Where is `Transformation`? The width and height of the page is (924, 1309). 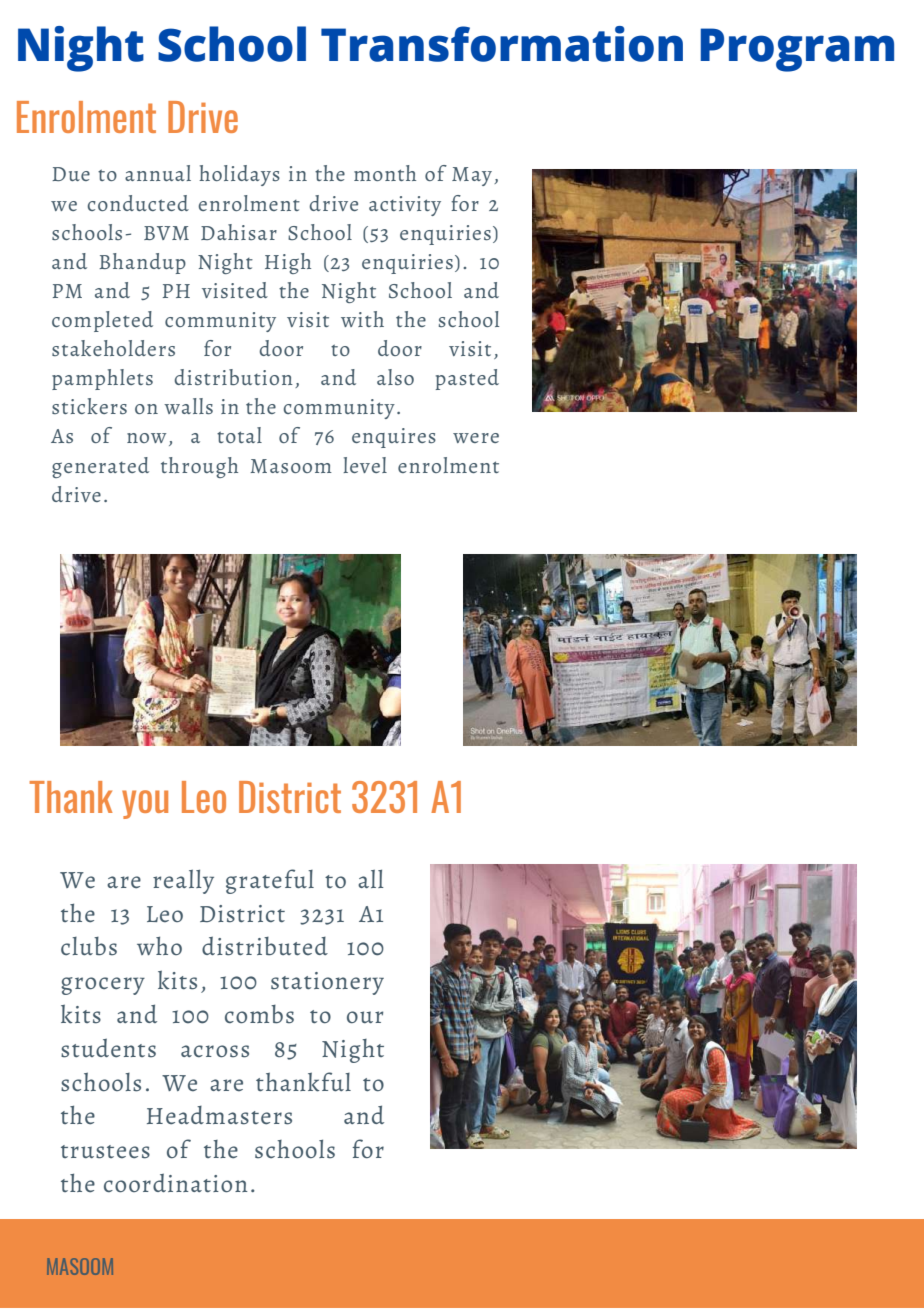
Transformation is located at coordinates (502, 44).
